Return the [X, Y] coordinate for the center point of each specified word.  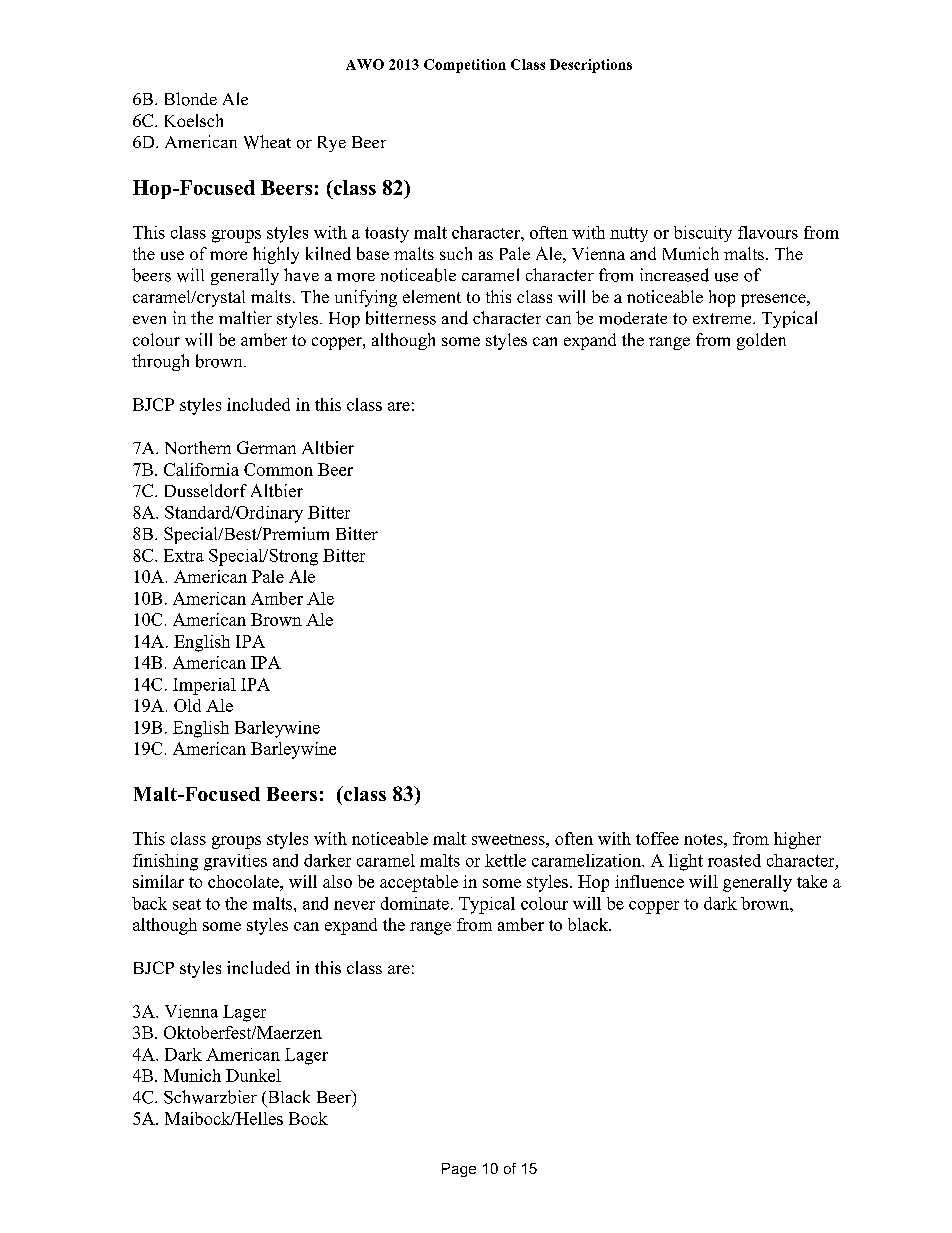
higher [797, 840]
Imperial [204, 686]
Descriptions [591, 66]
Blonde [191, 99]
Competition [465, 66]
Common [278, 469]
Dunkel [253, 1075]
